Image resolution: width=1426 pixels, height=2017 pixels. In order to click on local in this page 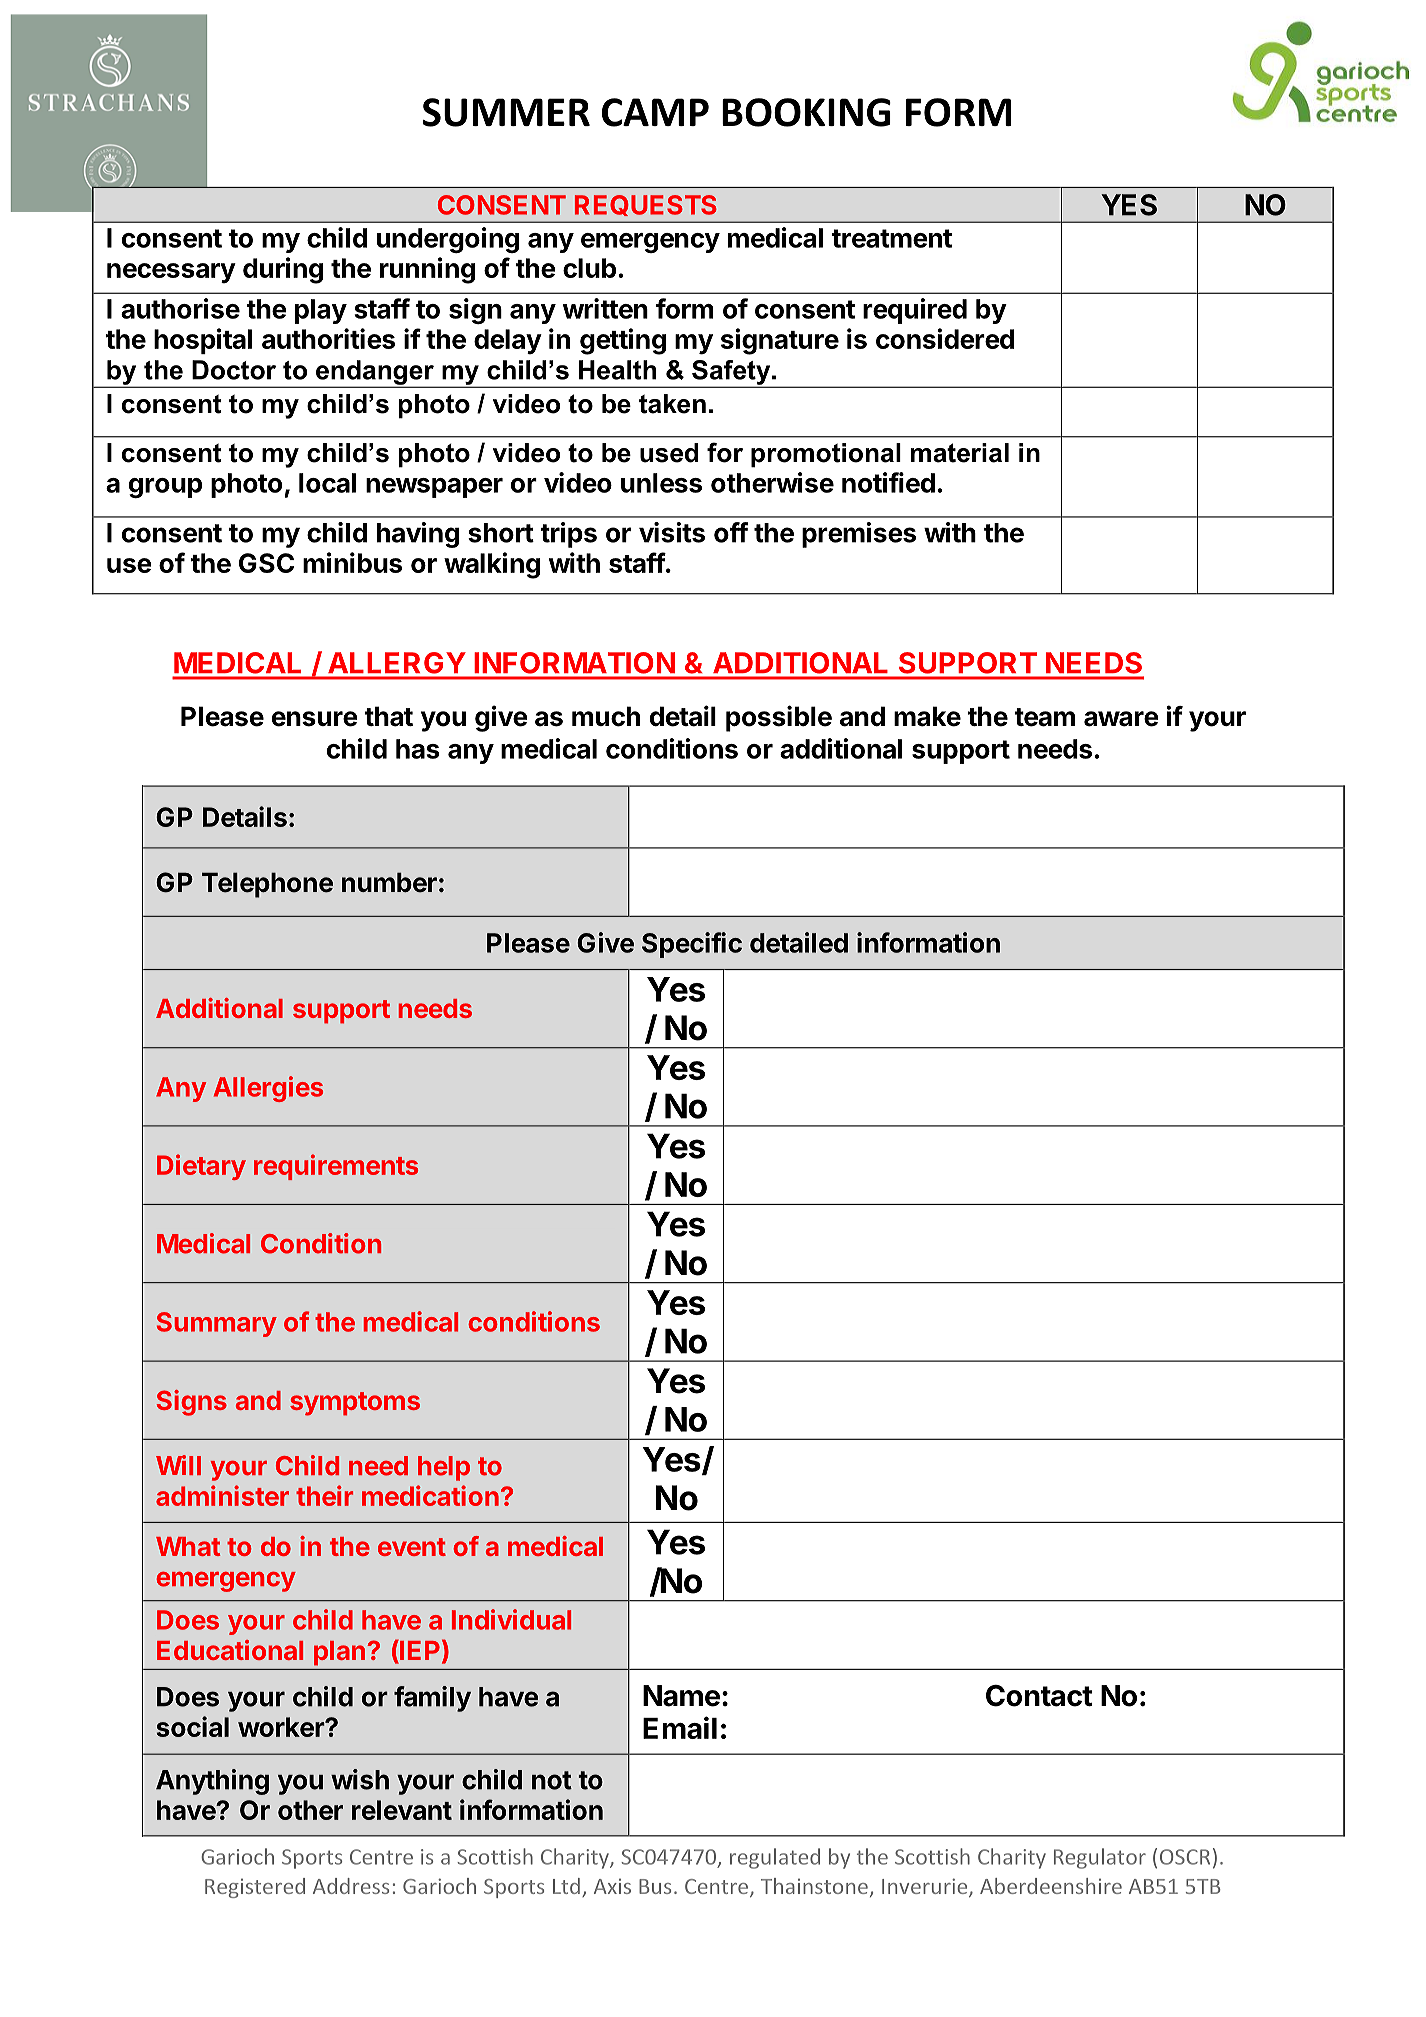, I will do `click(327, 483)`.
